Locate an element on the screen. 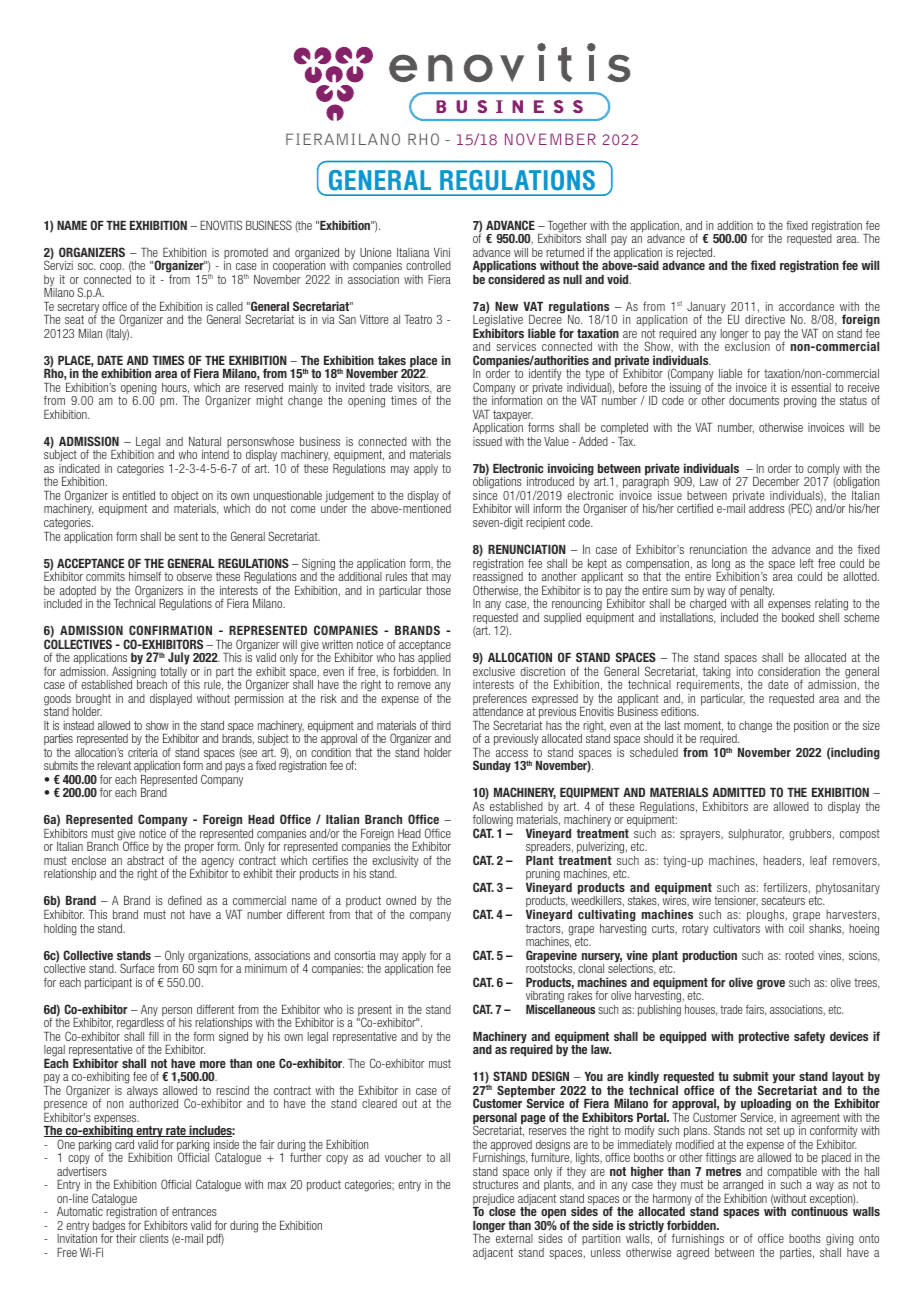  secateurs is located at coordinates (783, 900).
